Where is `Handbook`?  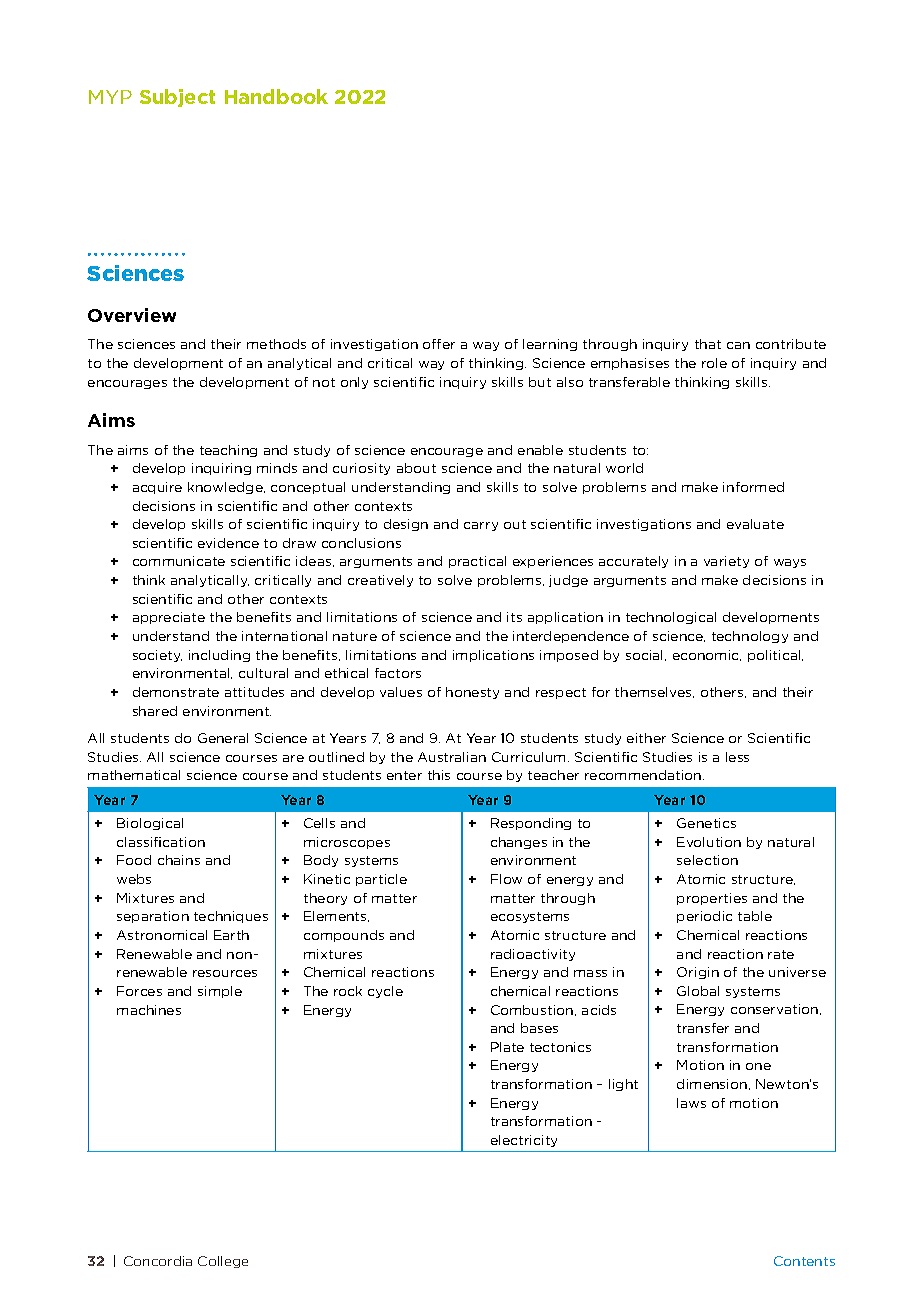
Handbook is located at coordinates (276, 96).
